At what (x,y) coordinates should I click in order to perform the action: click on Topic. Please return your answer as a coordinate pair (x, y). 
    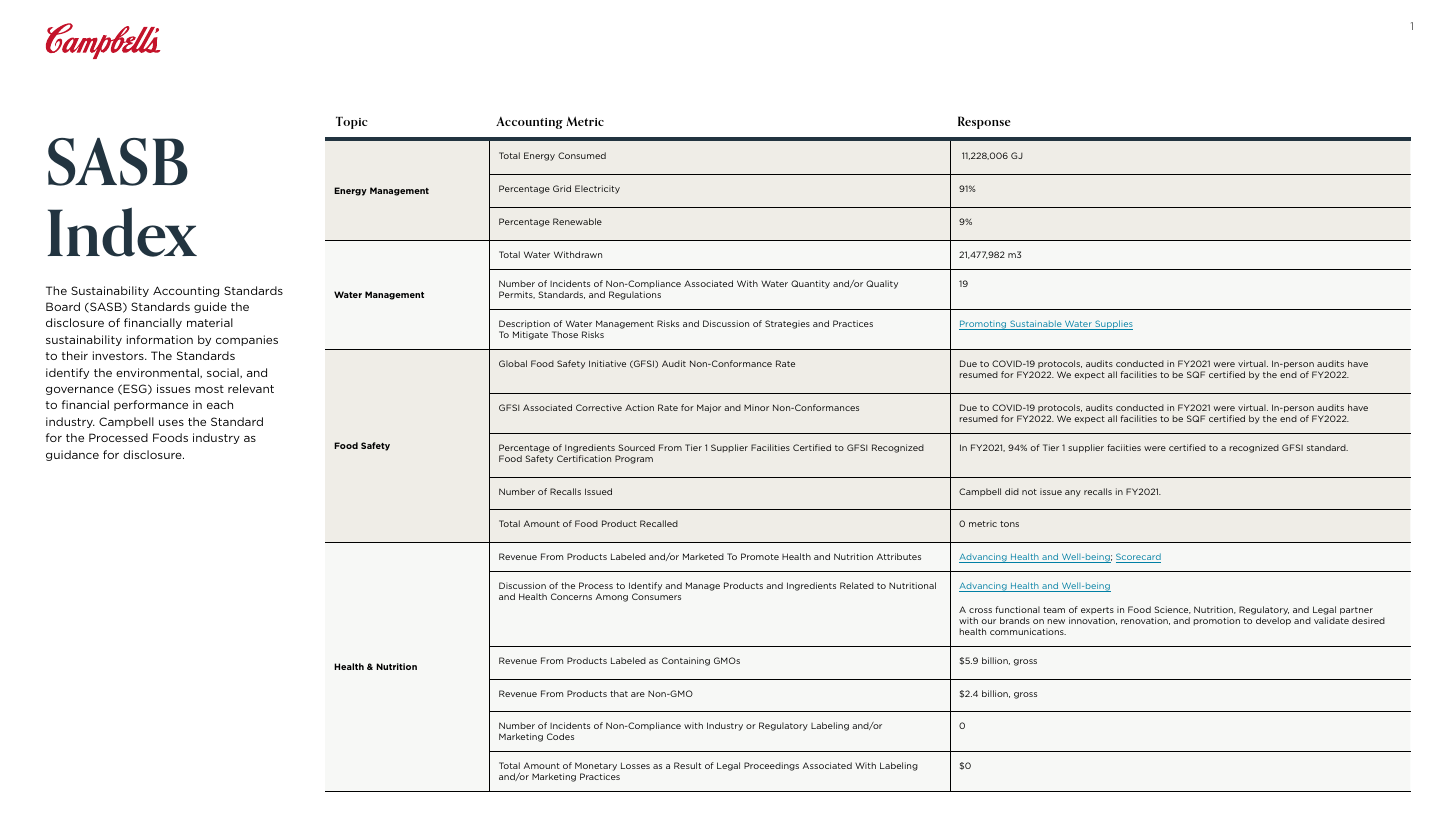
    Looking at the image, I should click on (352, 122).
